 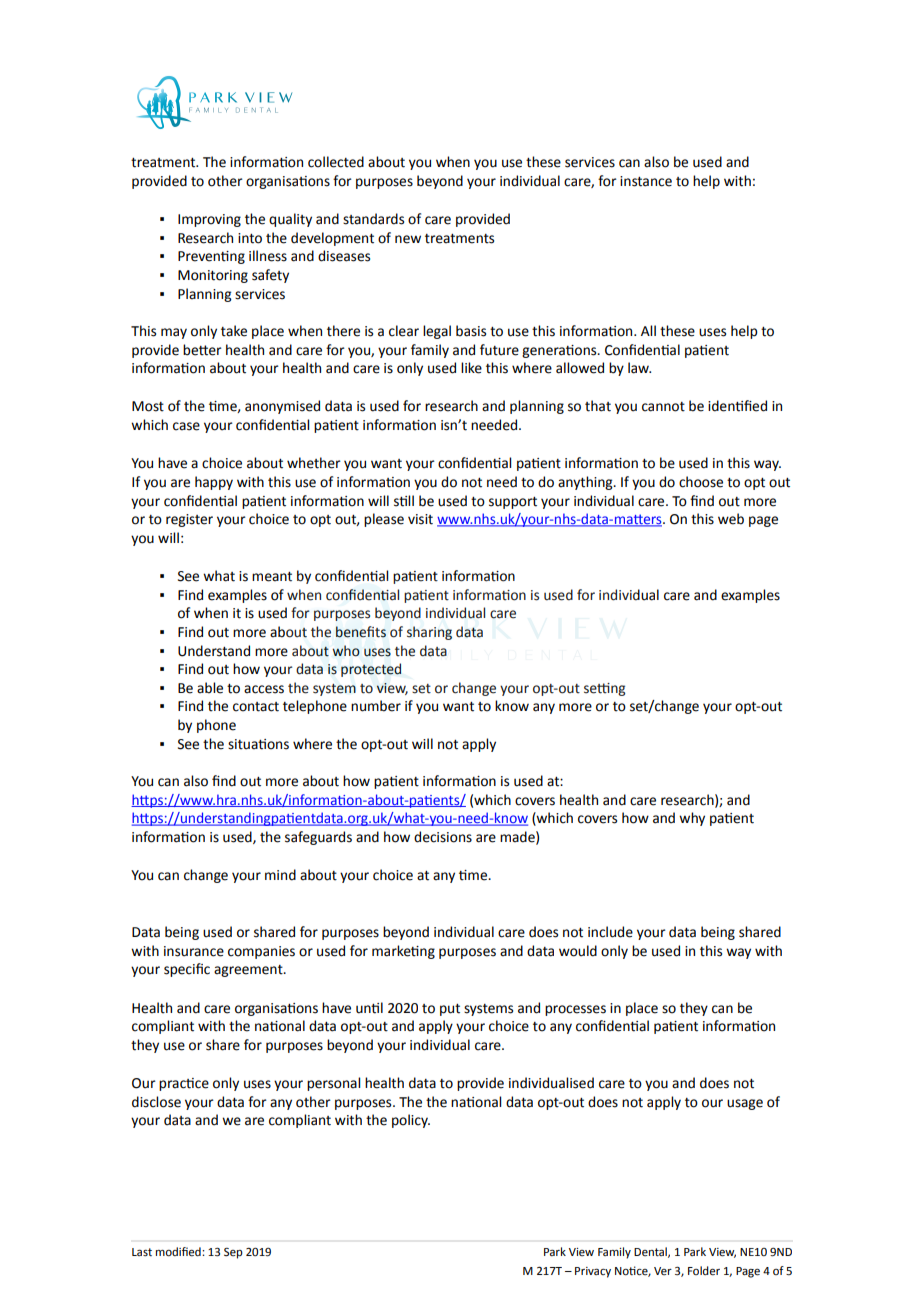 I want to click on setting, so click(x=604, y=689).
